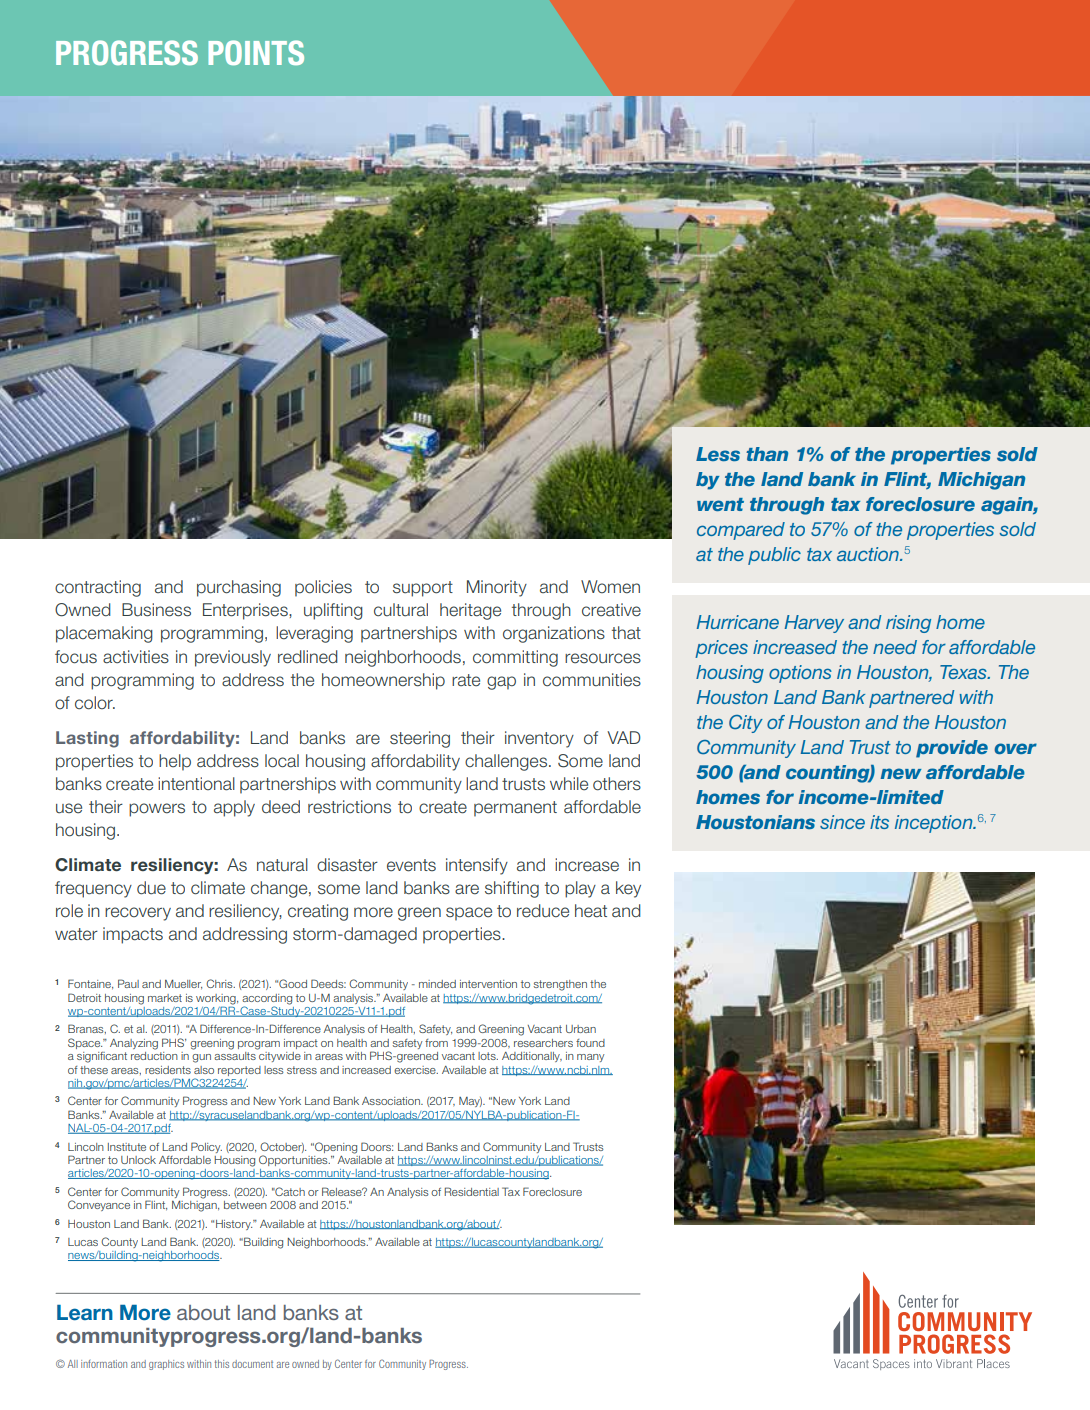 The image size is (1090, 1410). I want to click on POINTS, so click(256, 52).
